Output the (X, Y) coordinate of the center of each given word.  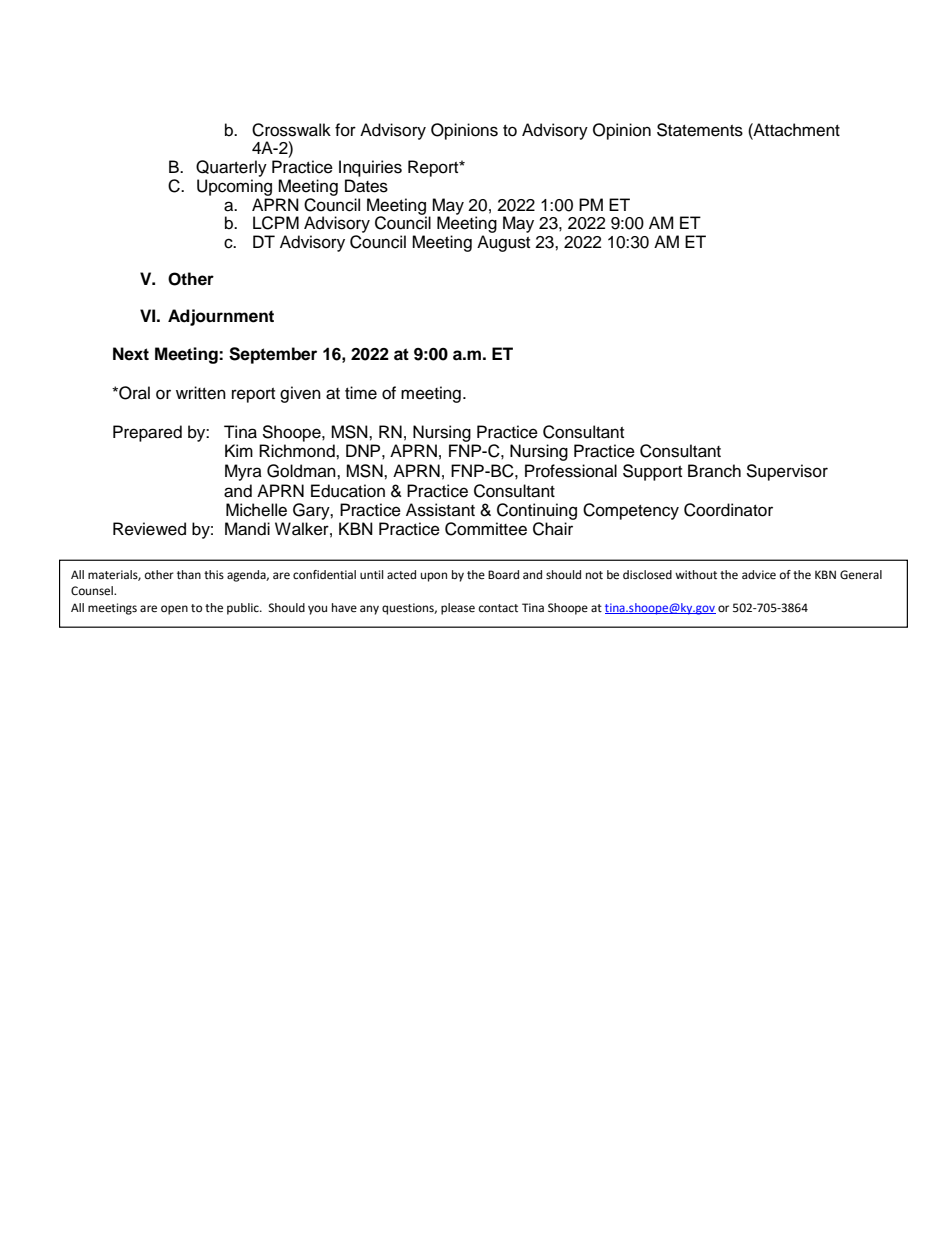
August (503, 243)
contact (498, 608)
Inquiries (370, 168)
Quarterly (231, 168)
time (361, 393)
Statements (700, 130)
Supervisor (787, 472)
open (174, 610)
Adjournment (221, 317)
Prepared (147, 433)
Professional (571, 471)
